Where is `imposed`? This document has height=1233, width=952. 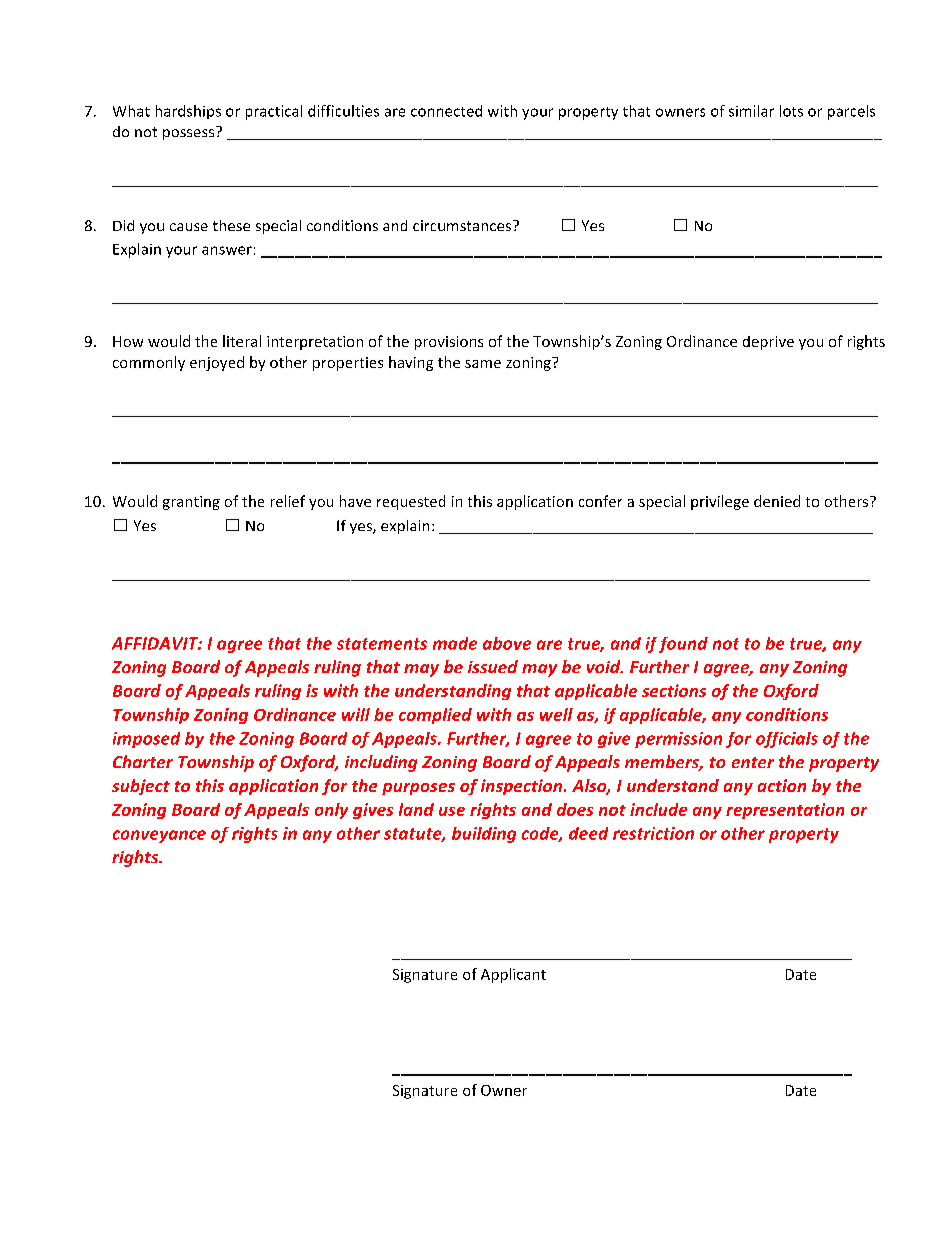 imposed is located at coordinates (146, 740).
